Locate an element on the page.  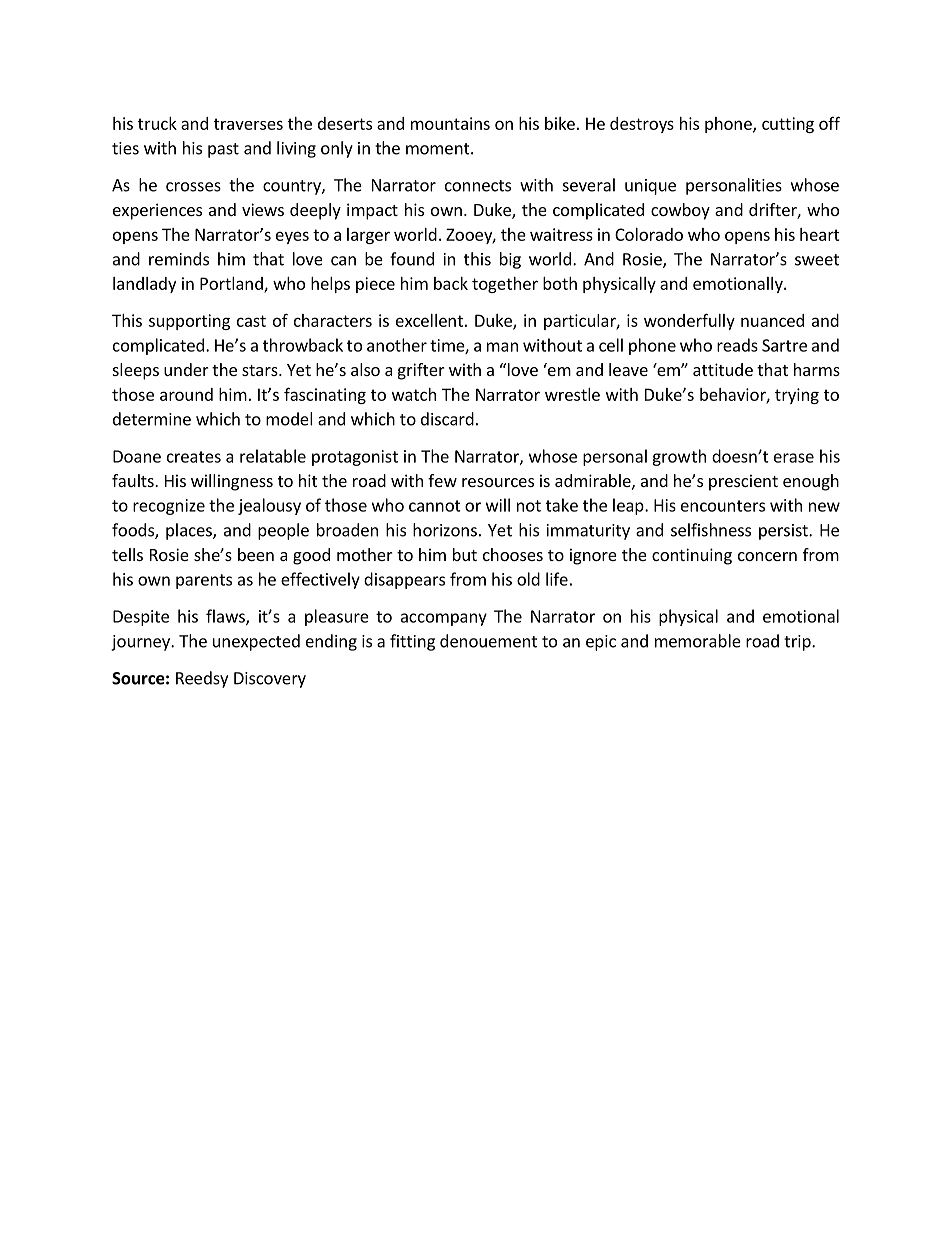
moment is located at coordinates (439, 149).
